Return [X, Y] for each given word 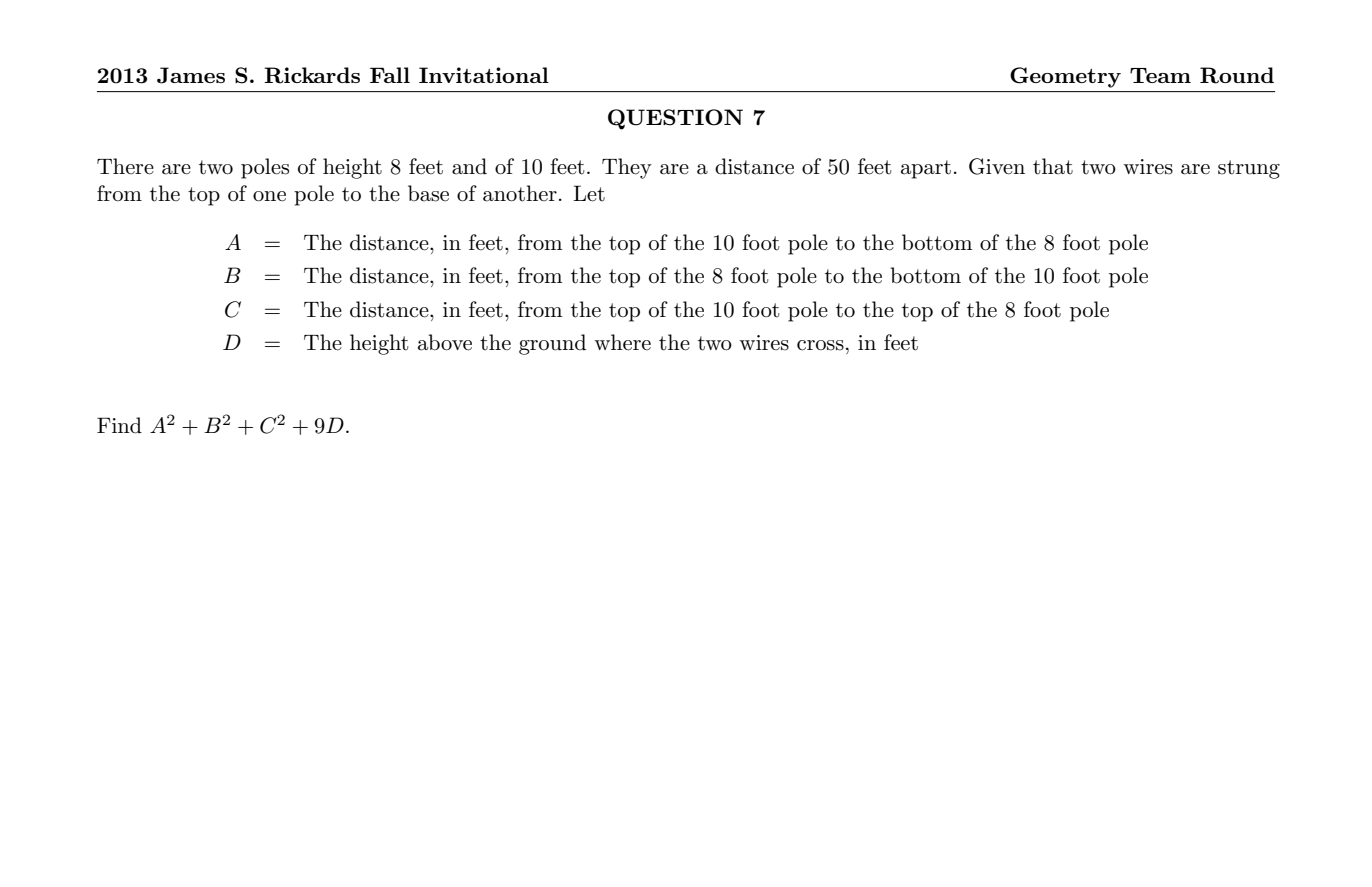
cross [820, 345]
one [269, 196]
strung [1249, 169]
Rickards [312, 75]
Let [589, 193]
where [622, 342]
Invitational [484, 75]
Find [119, 425]
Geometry [1065, 77]
